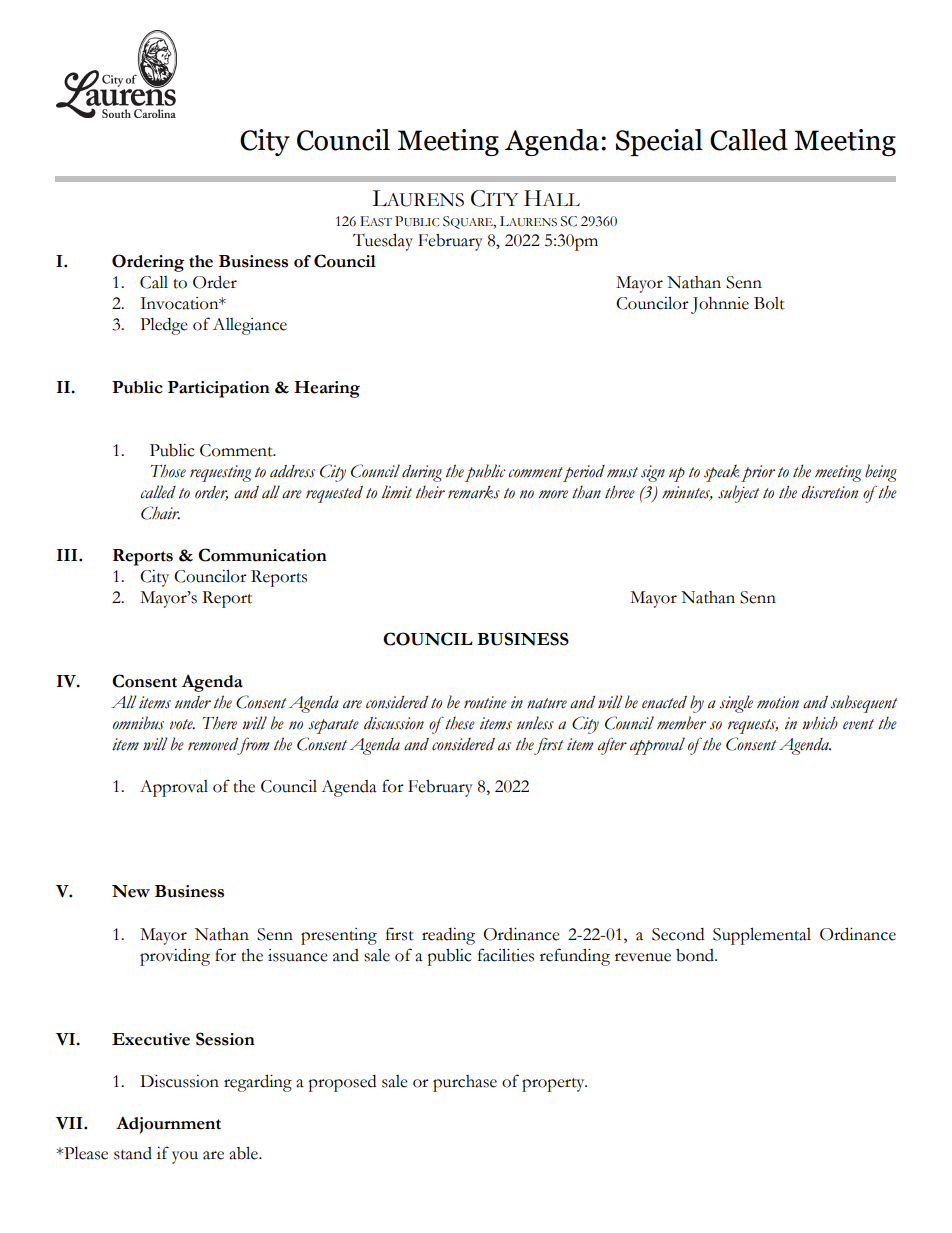 This screenshot has width=952, height=1233. I want to click on Supplemental, so click(762, 936).
